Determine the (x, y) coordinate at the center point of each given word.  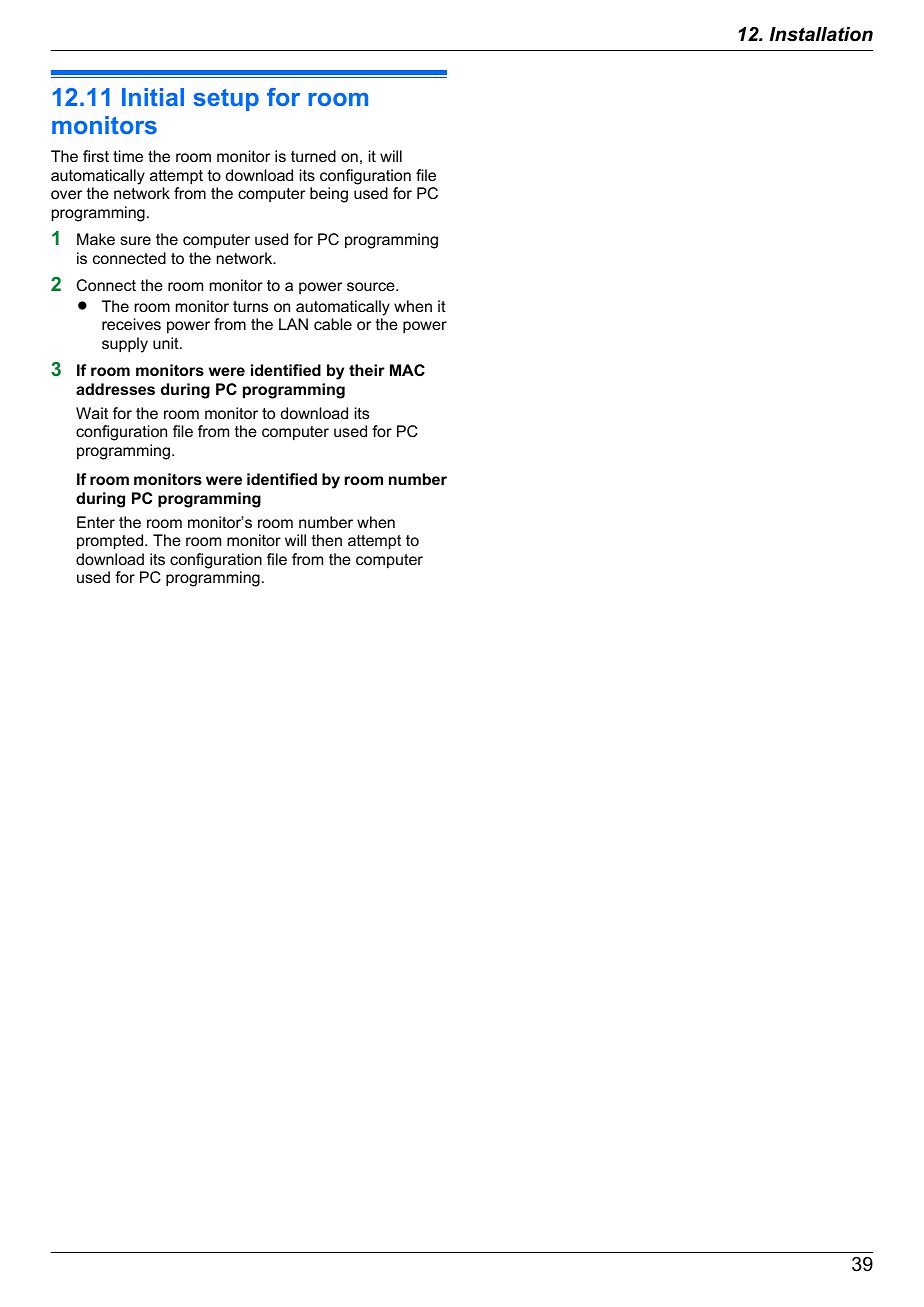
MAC (407, 370)
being (329, 195)
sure (135, 240)
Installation (821, 34)
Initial (153, 97)
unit (167, 343)
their (367, 370)
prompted (111, 542)
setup (226, 100)
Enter (96, 522)
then (327, 540)
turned (313, 156)
